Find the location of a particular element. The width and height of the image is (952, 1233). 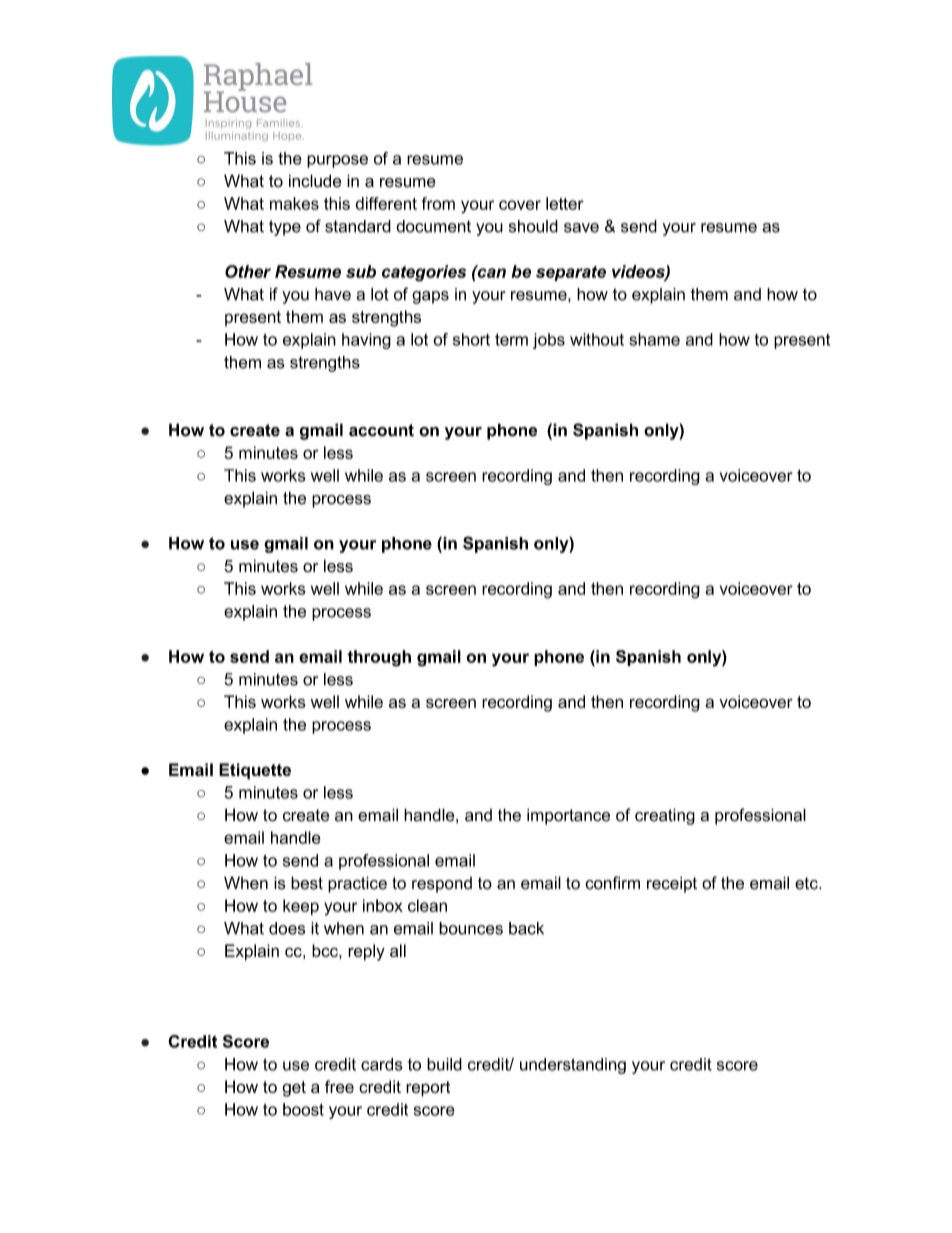

creating is located at coordinates (665, 816).
